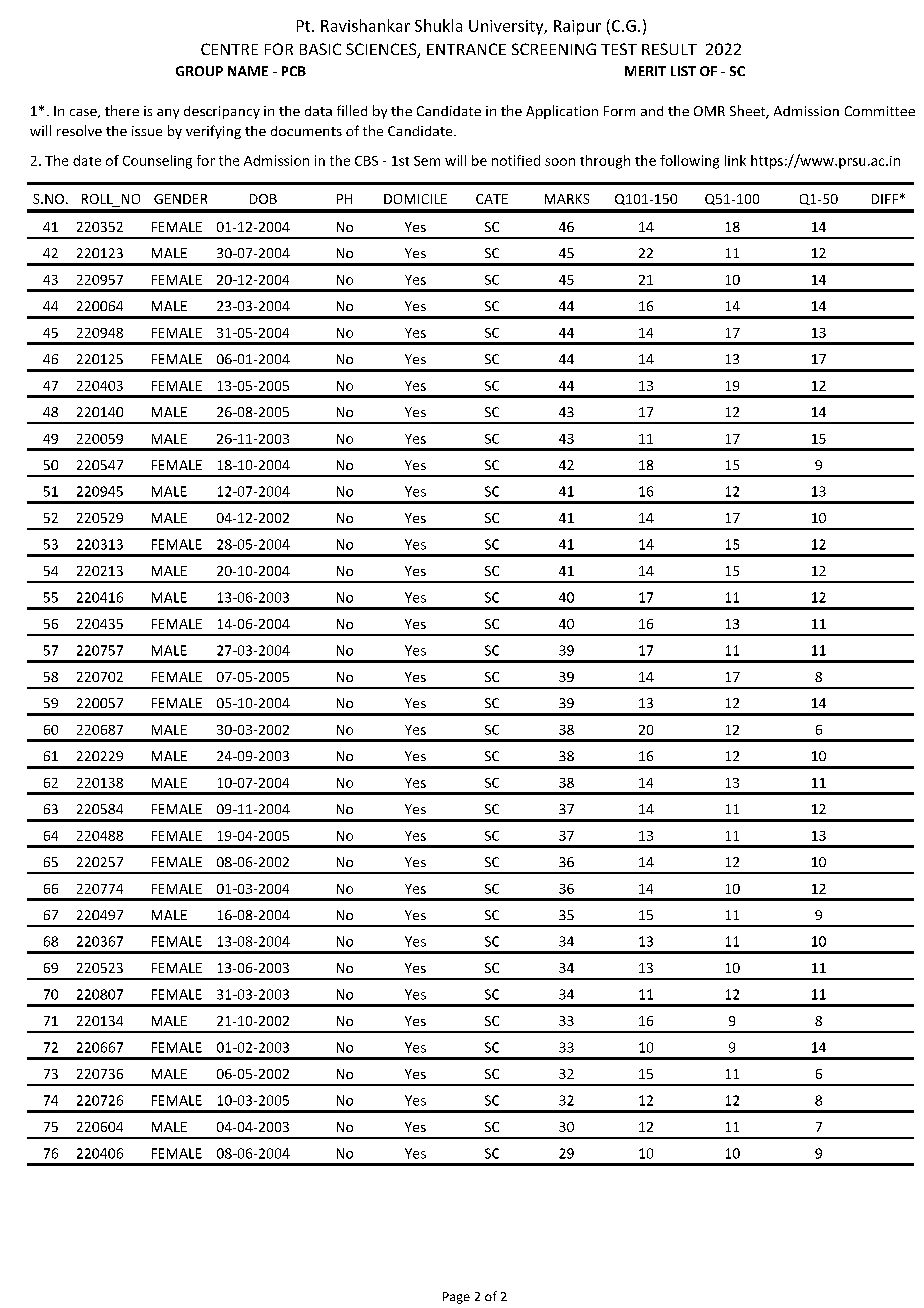 This screenshot has width=924, height=1308. What do you see at coordinates (415, 199) in the screenshot?
I see `DOMICILE` at bounding box center [415, 199].
